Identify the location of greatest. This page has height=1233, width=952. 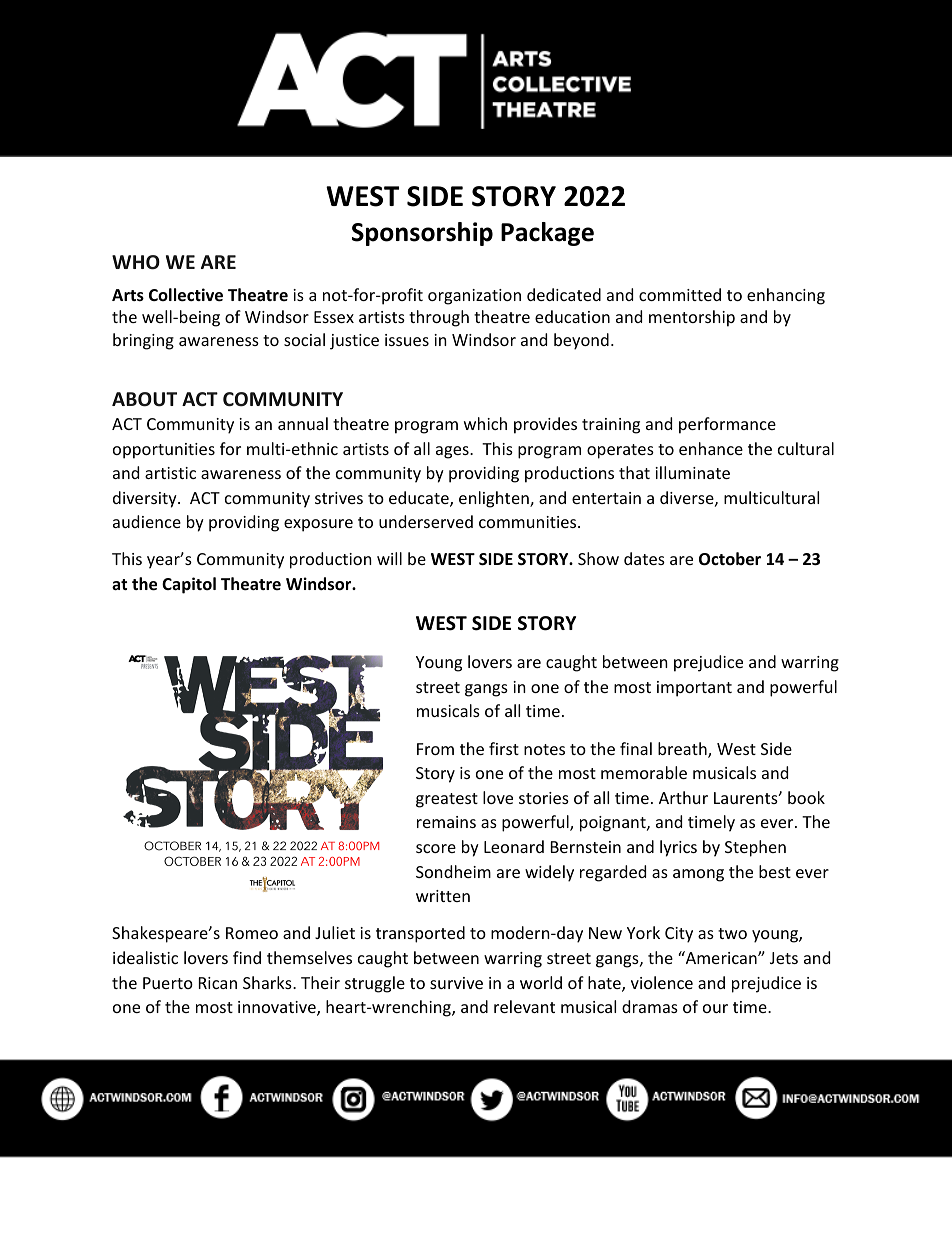
(447, 800).
